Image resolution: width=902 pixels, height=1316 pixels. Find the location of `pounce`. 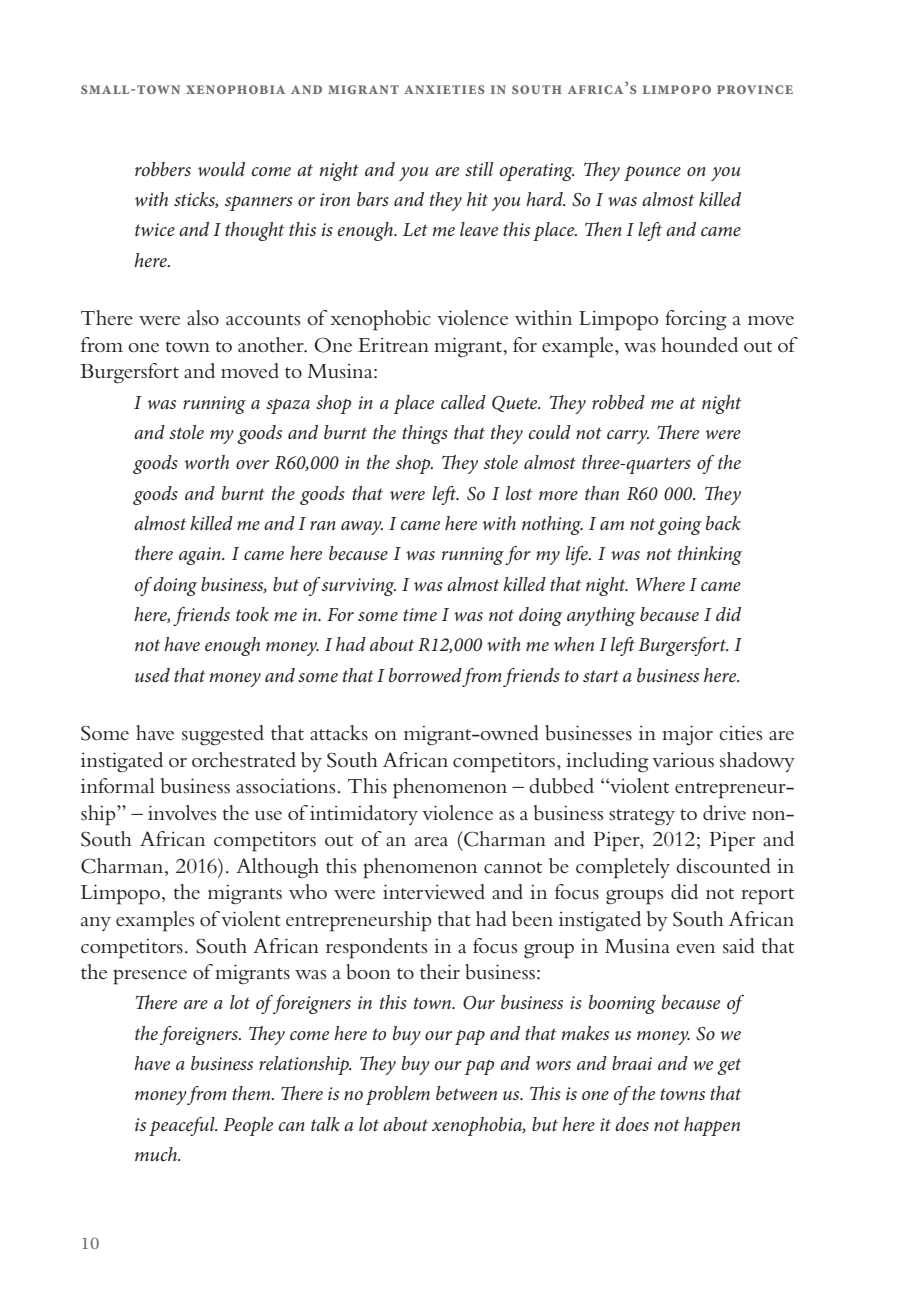

pounce is located at coordinates (652, 173).
